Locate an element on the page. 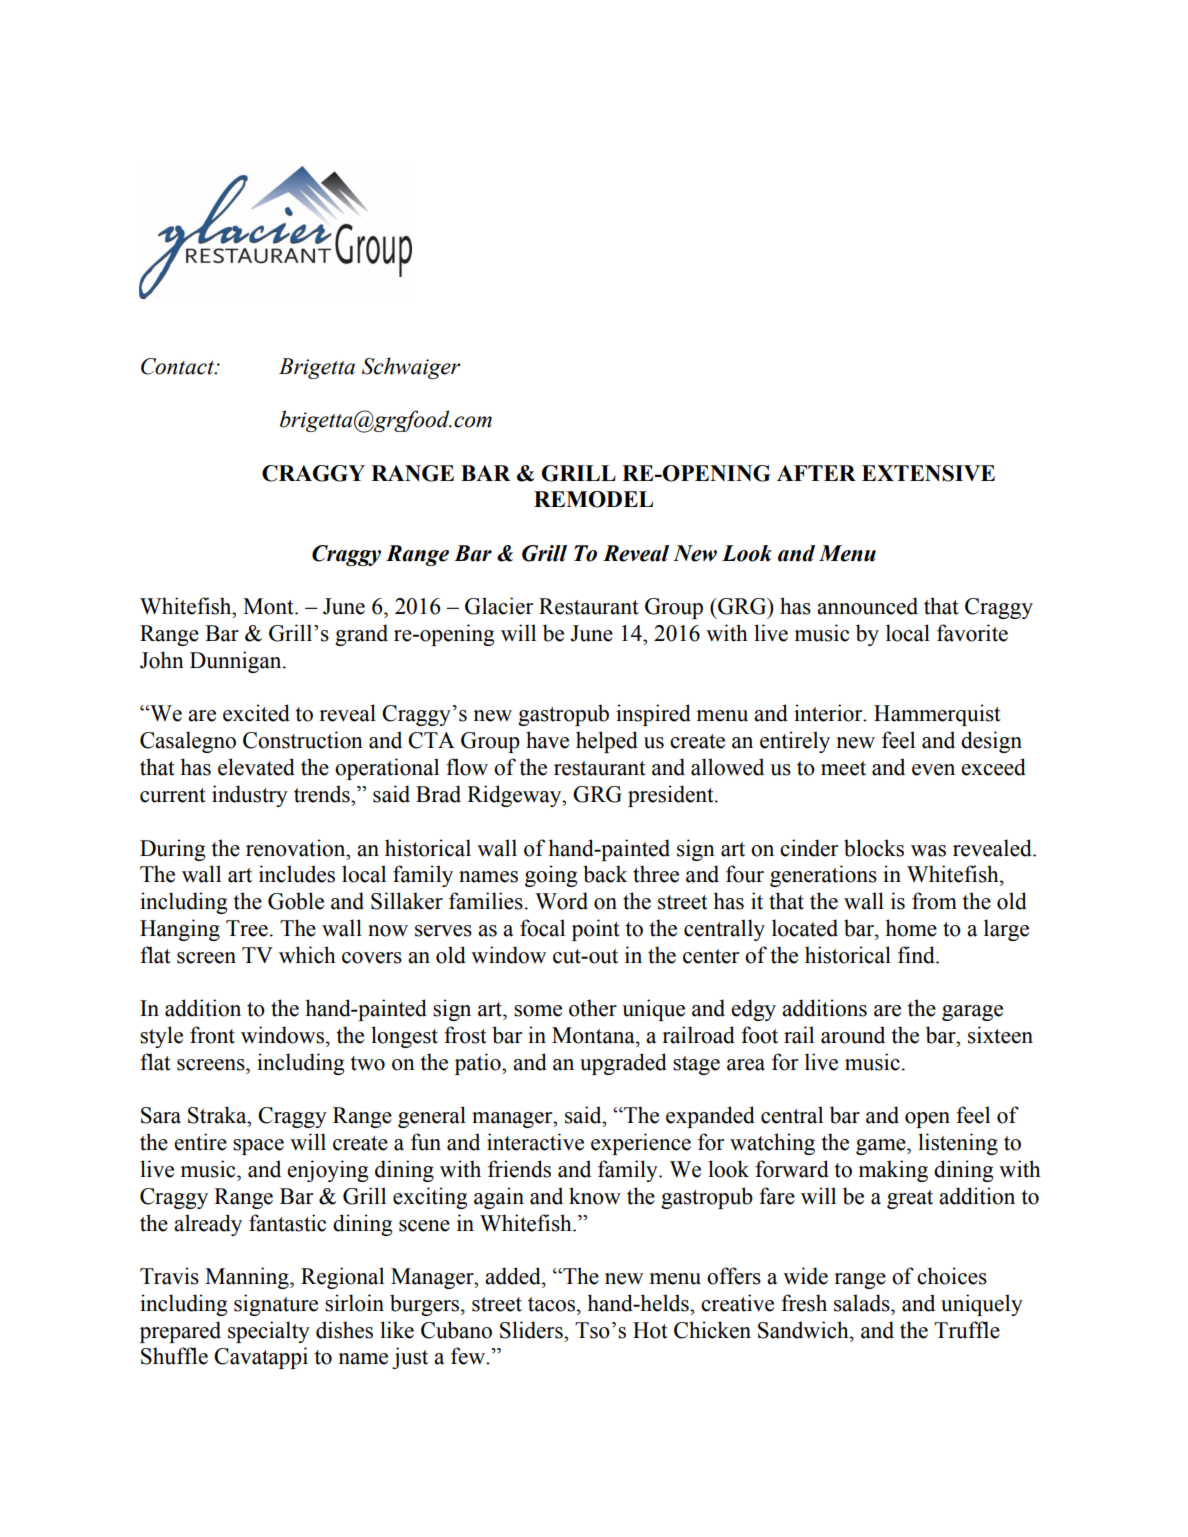  back is located at coordinates (605, 874).
